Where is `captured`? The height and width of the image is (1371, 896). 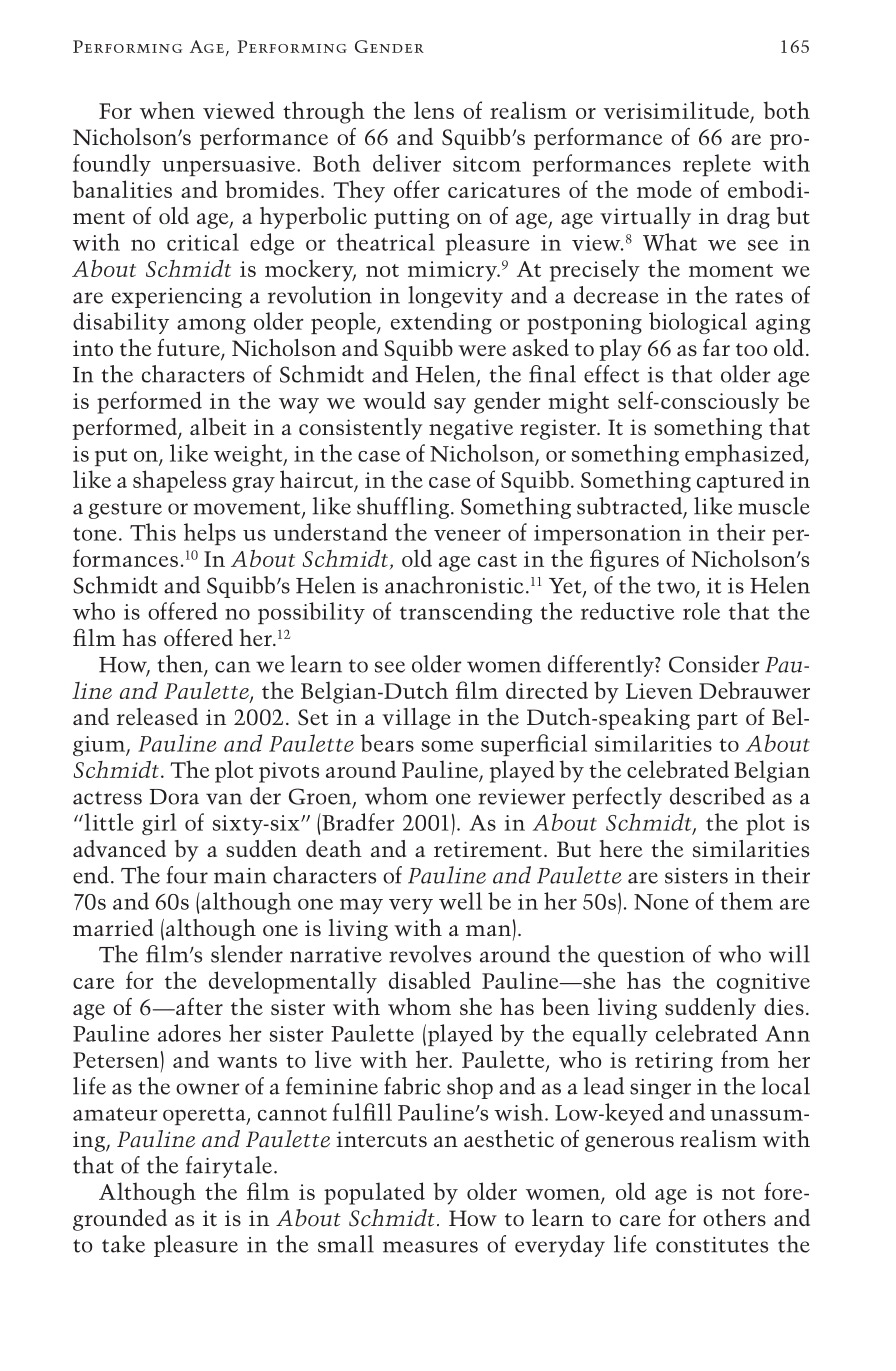
captured is located at coordinates (740, 481).
